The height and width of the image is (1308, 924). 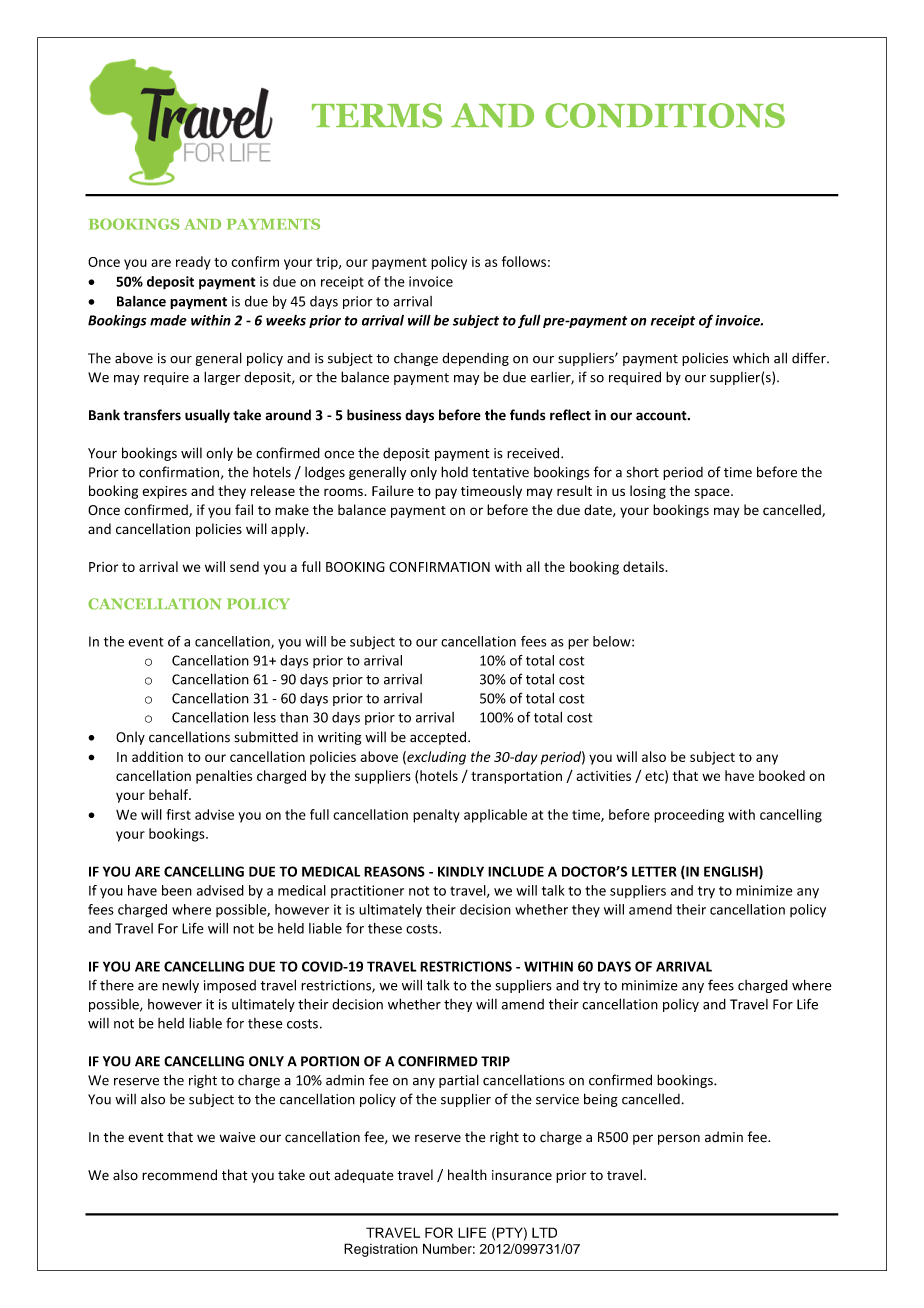 I want to click on CONDITIONS, so click(x=665, y=115).
